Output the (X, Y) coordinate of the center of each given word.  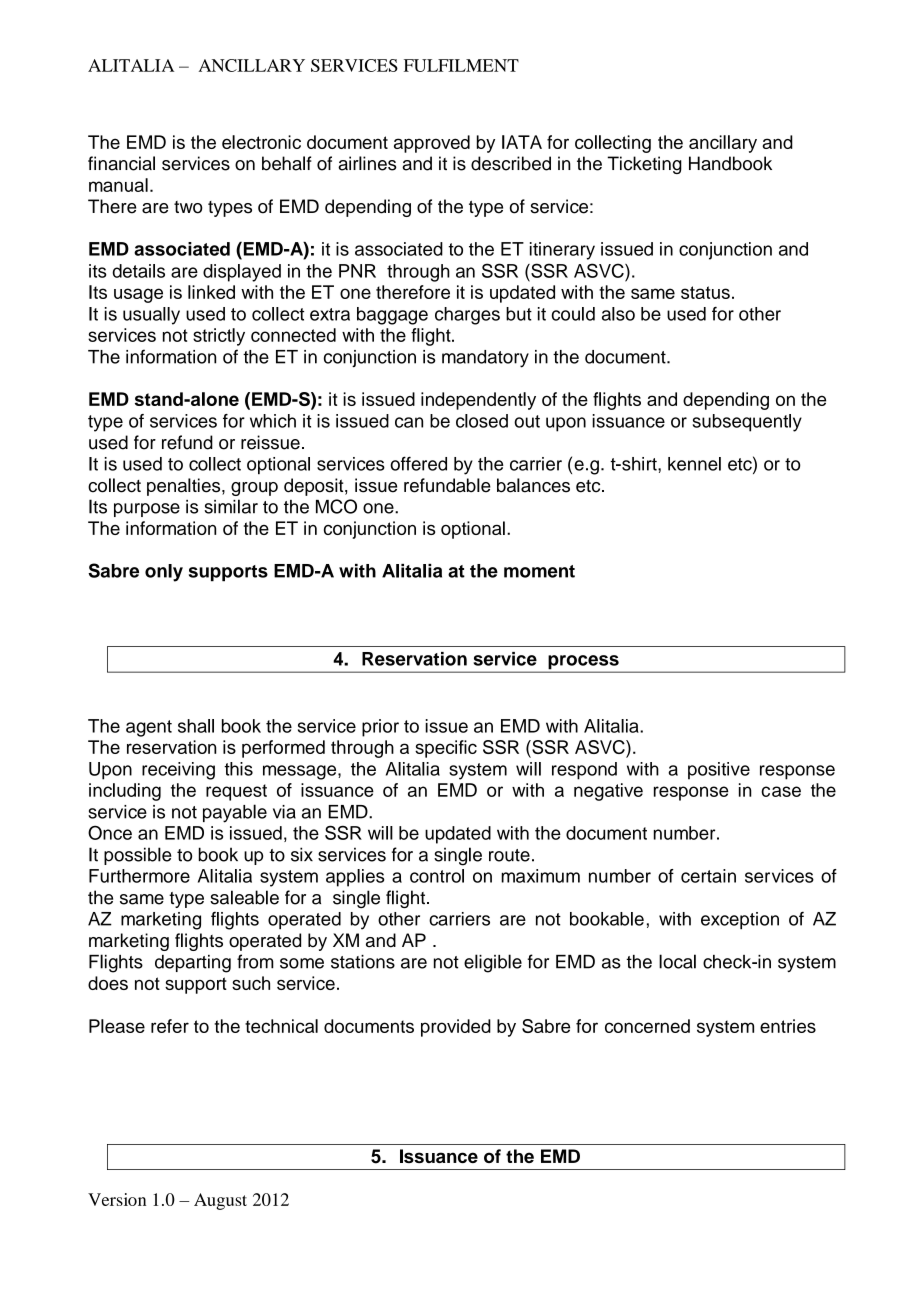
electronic (261, 142)
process (583, 663)
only (164, 573)
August (220, 1201)
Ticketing (644, 165)
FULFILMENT (461, 65)
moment (539, 571)
